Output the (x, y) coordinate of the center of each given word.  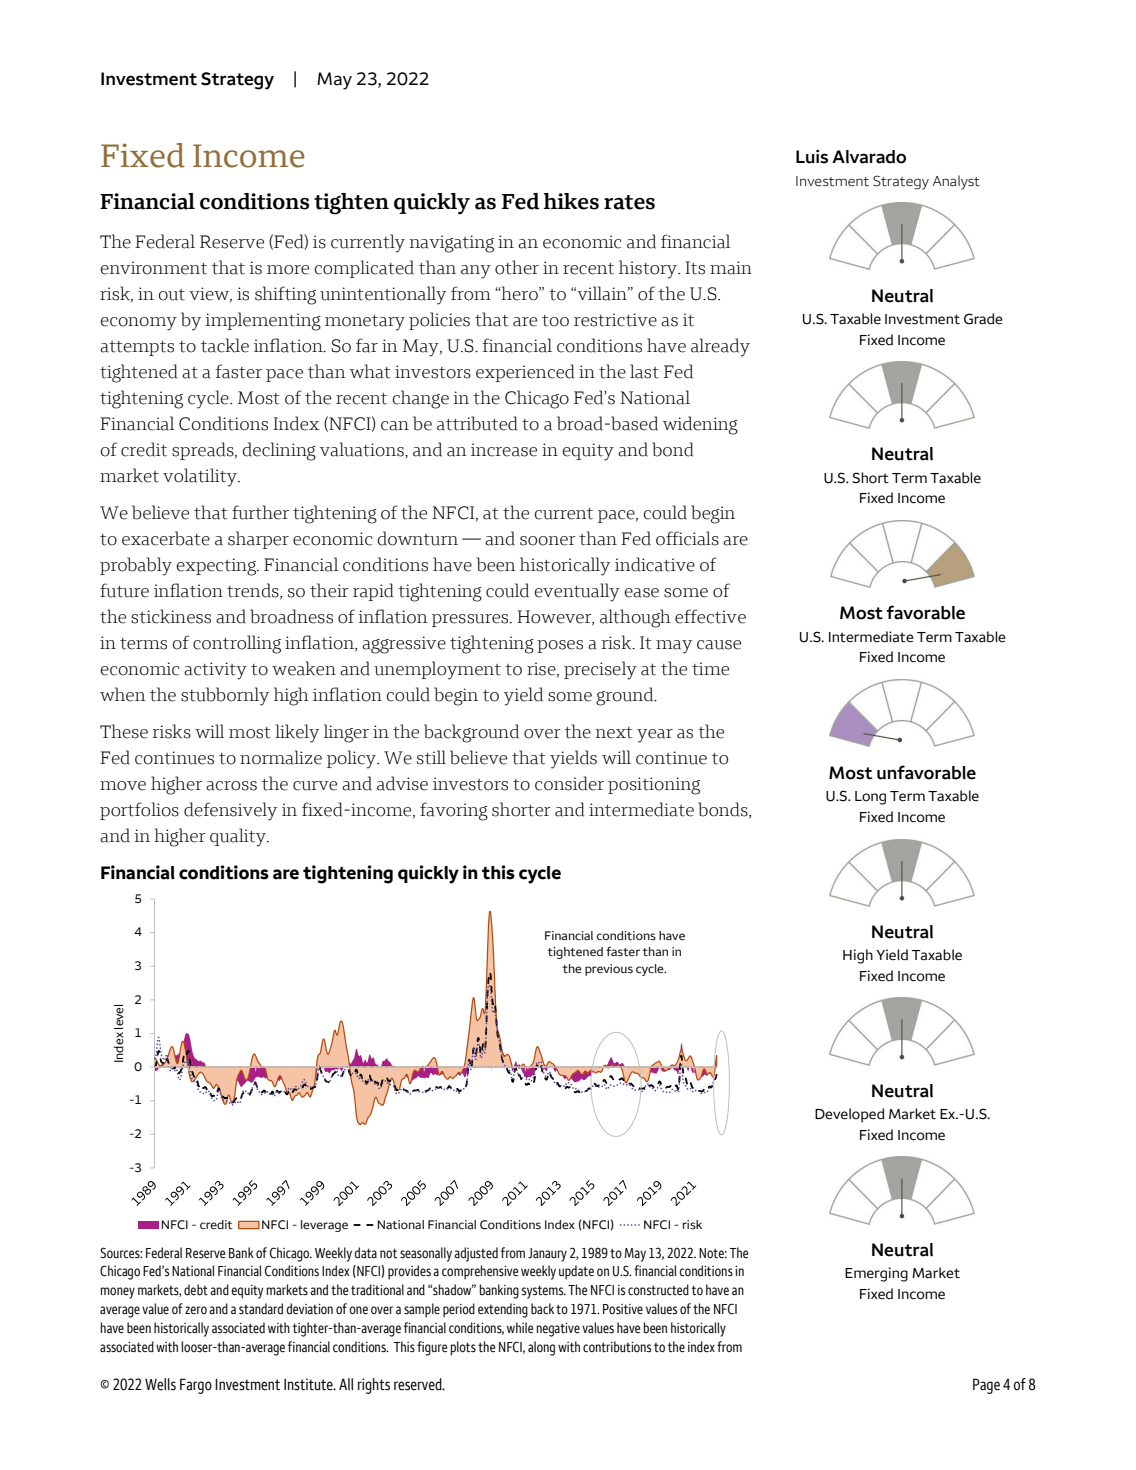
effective (710, 616)
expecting (217, 567)
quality (239, 837)
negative (558, 1330)
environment (153, 268)
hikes (571, 201)
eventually (577, 592)
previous (609, 970)
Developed (850, 1115)
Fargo (196, 1386)
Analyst (956, 182)
